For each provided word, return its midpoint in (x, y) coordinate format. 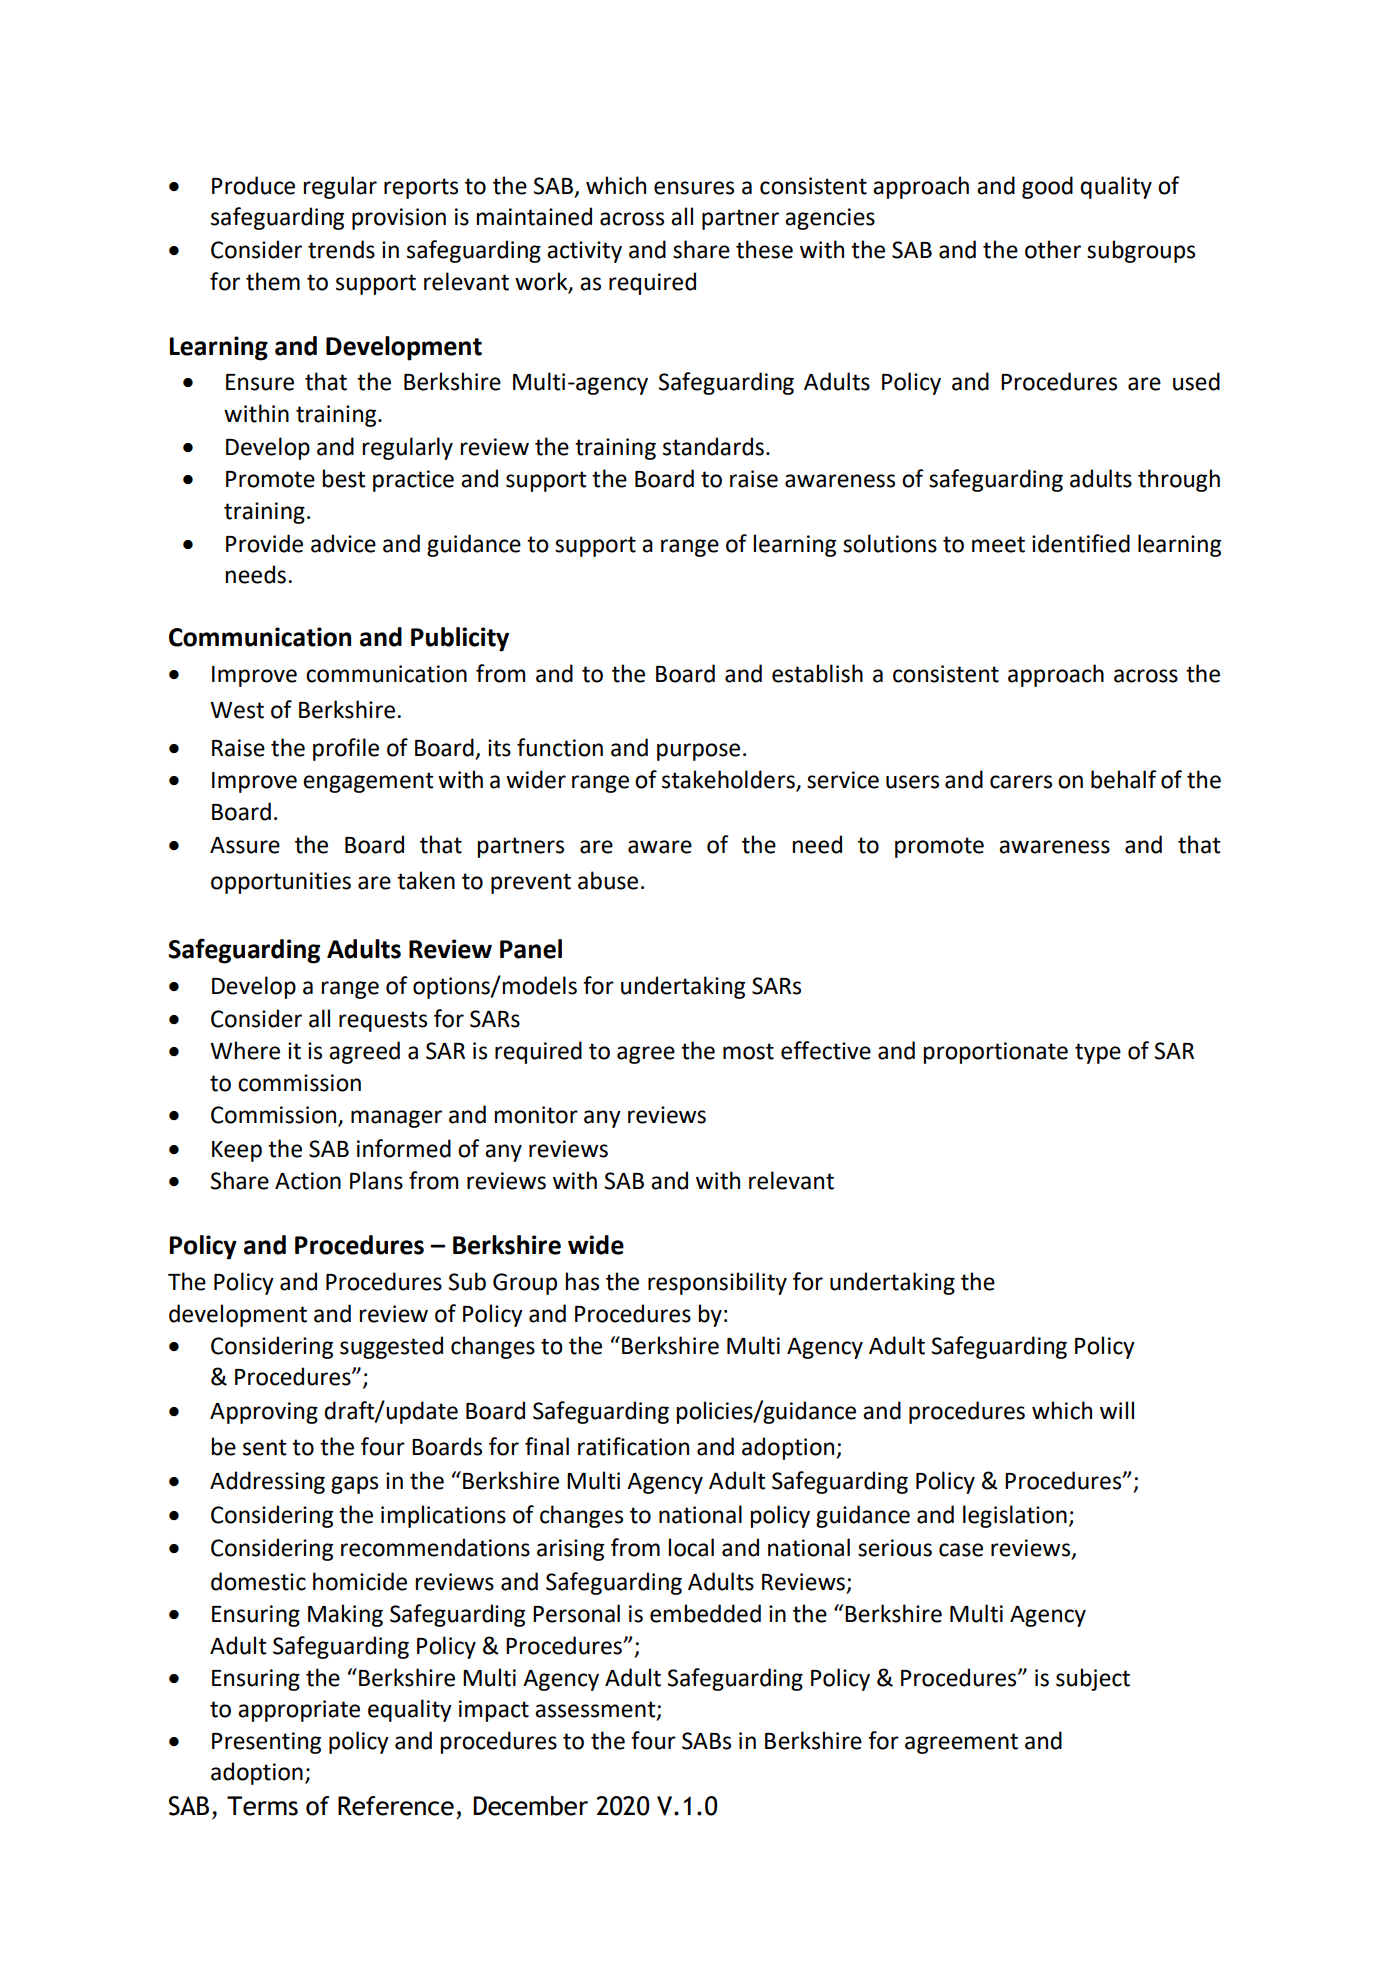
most (748, 1051)
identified (1081, 543)
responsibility (717, 1283)
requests (383, 1021)
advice (343, 543)
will (1117, 1410)
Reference (396, 1806)
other (1053, 249)
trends (341, 249)
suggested (391, 1347)
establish (817, 673)
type (1098, 1053)
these (764, 249)
